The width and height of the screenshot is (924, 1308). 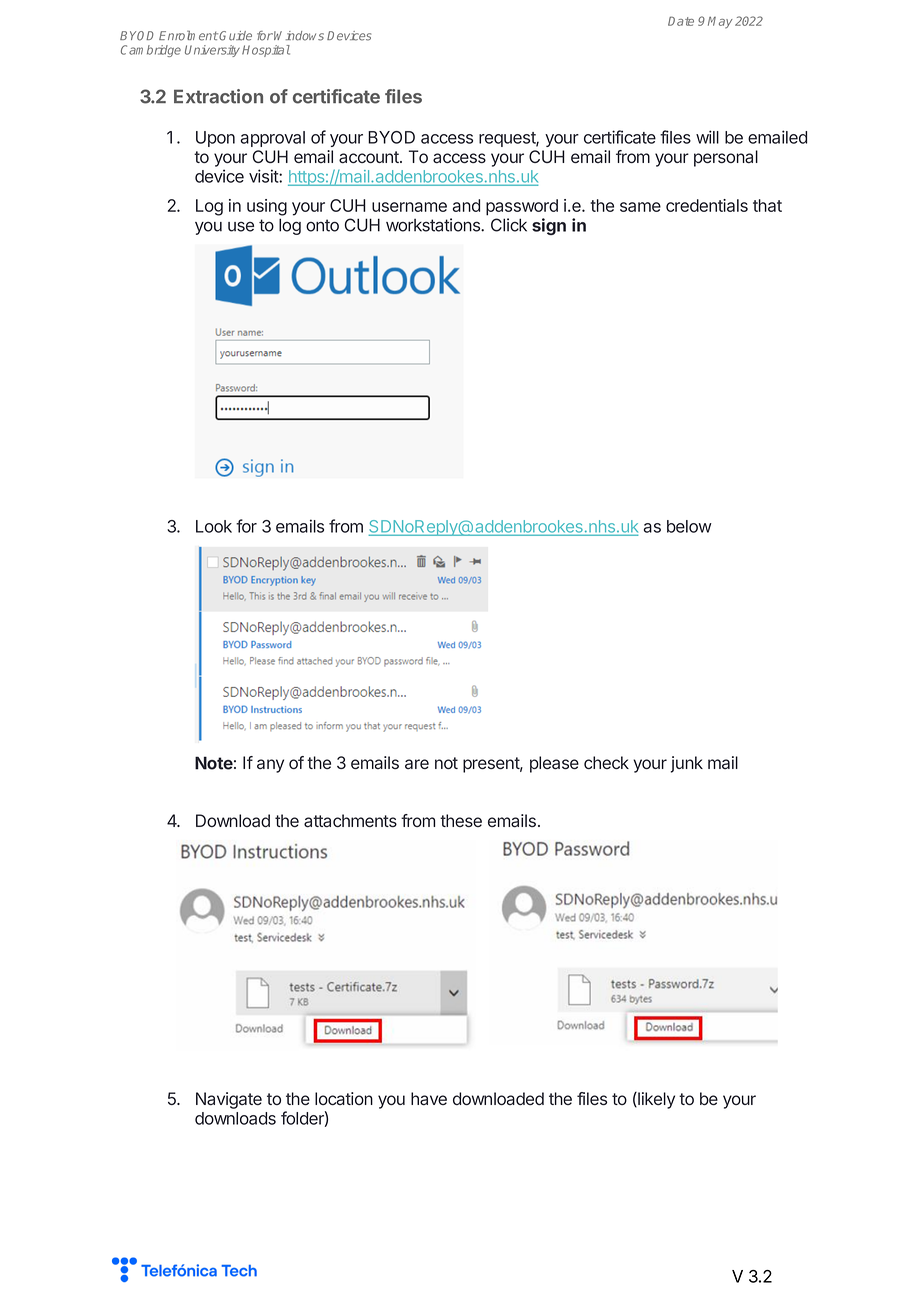 What do you see at coordinates (707, 205) in the screenshot?
I see `credentials` at bounding box center [707, 205].
